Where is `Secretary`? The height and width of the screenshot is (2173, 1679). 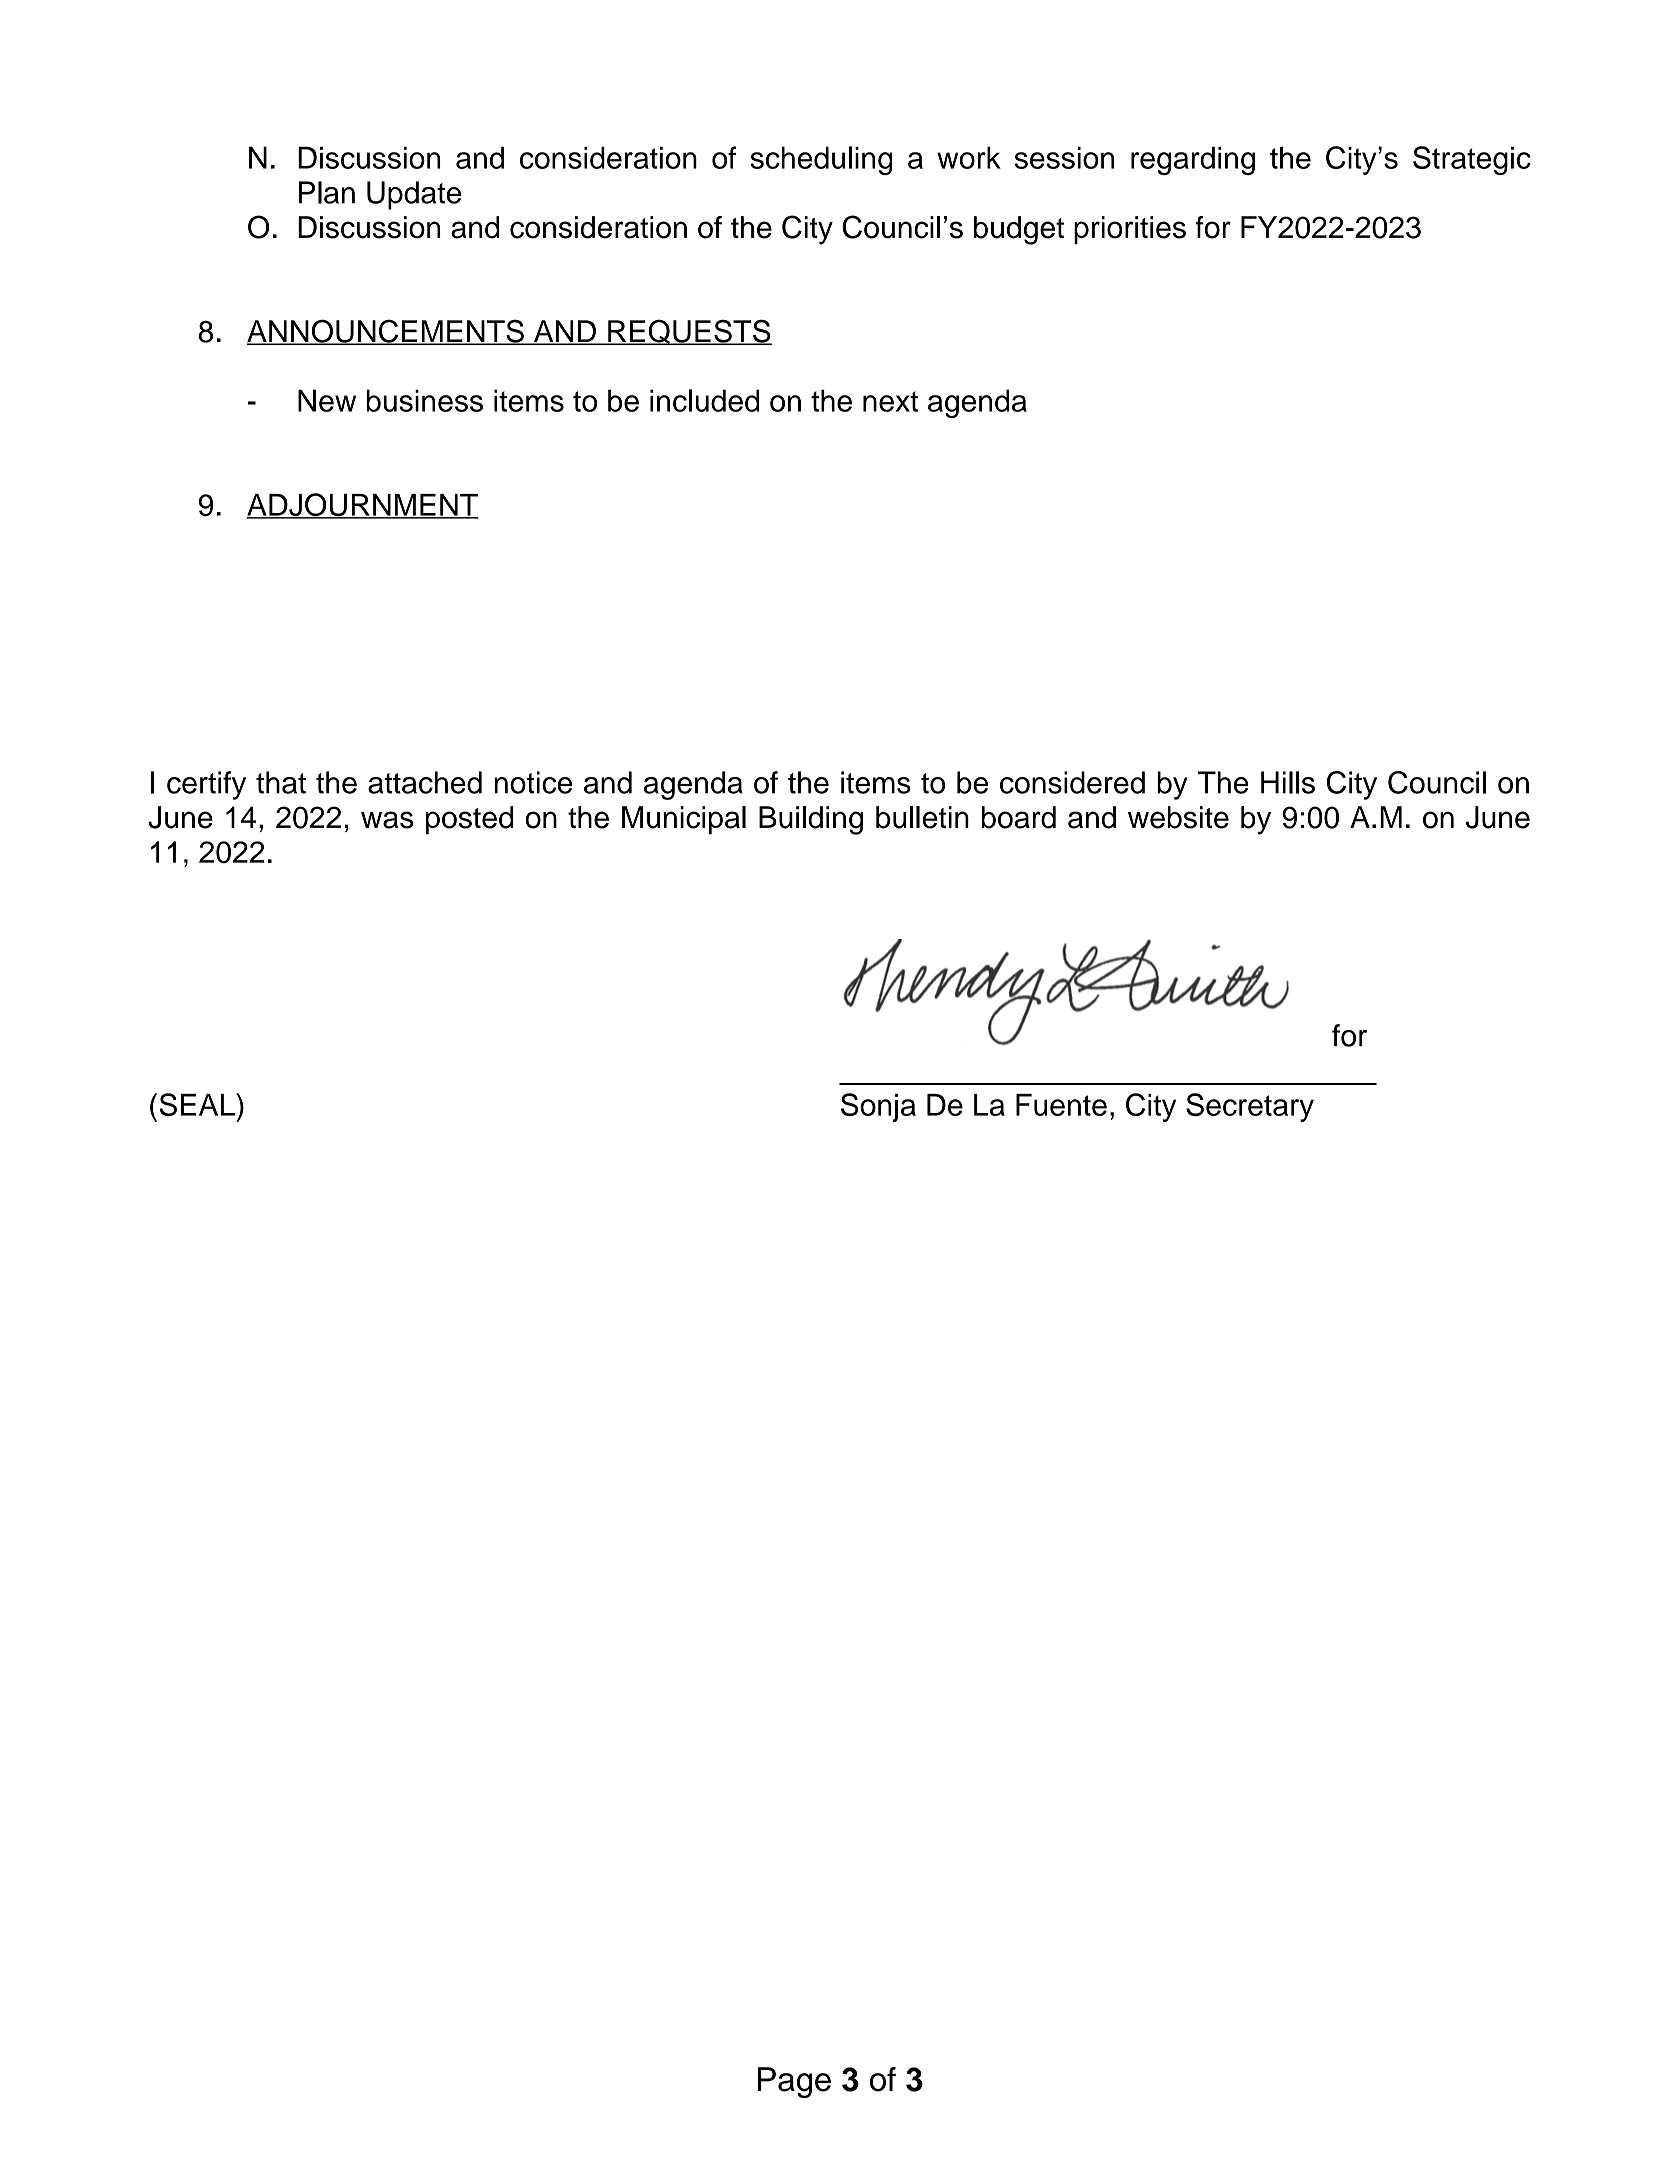 Secretary is located at coordinates (1250, 1107).
